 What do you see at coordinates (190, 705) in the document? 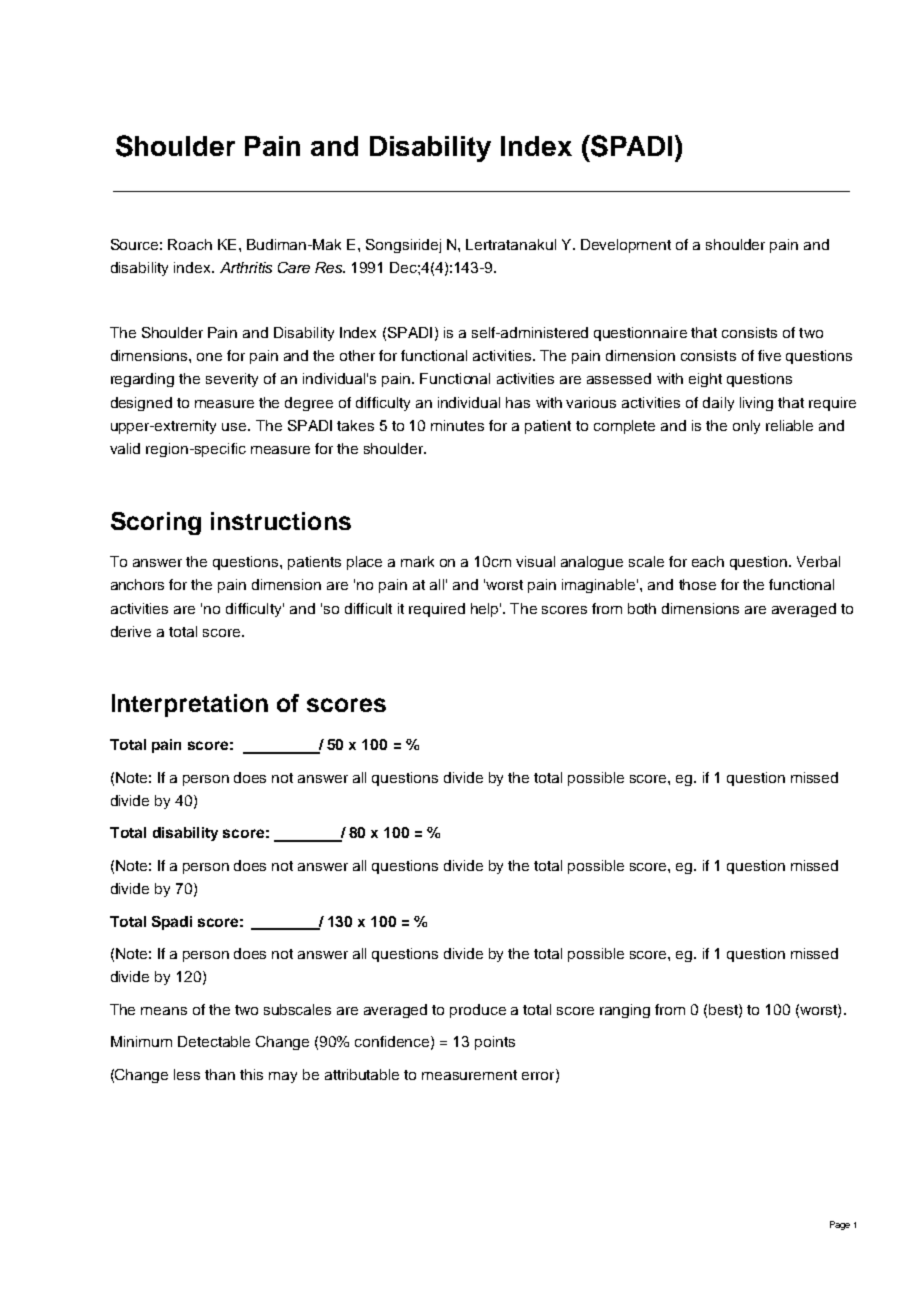
I see `Interpretation` at bounding box center [190, 705].
